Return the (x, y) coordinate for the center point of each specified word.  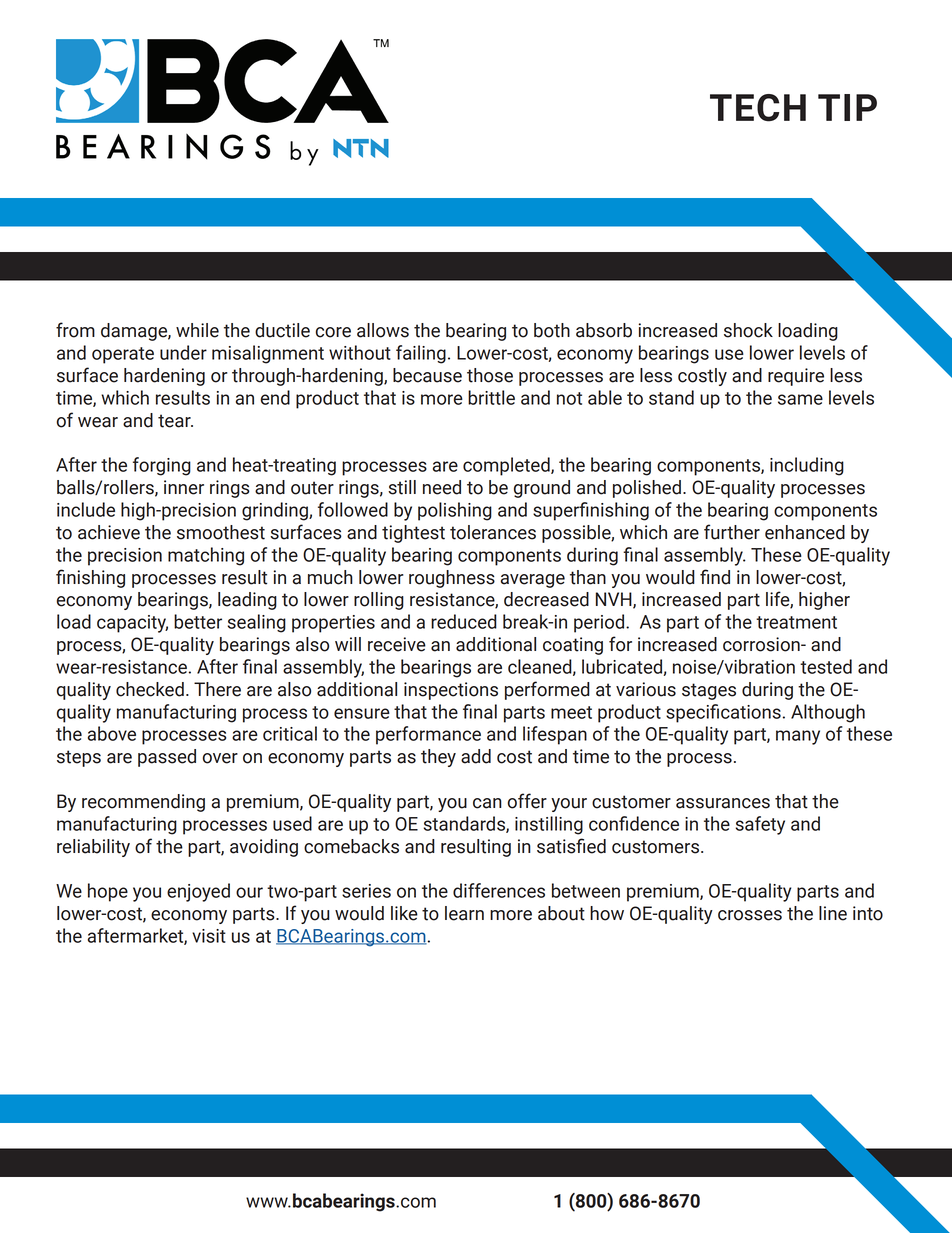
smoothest (221, 532)
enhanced (805, 532)
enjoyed (198, 892)
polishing (455, 511)
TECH (758, 108)
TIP (847, 107)
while (197, 330)
